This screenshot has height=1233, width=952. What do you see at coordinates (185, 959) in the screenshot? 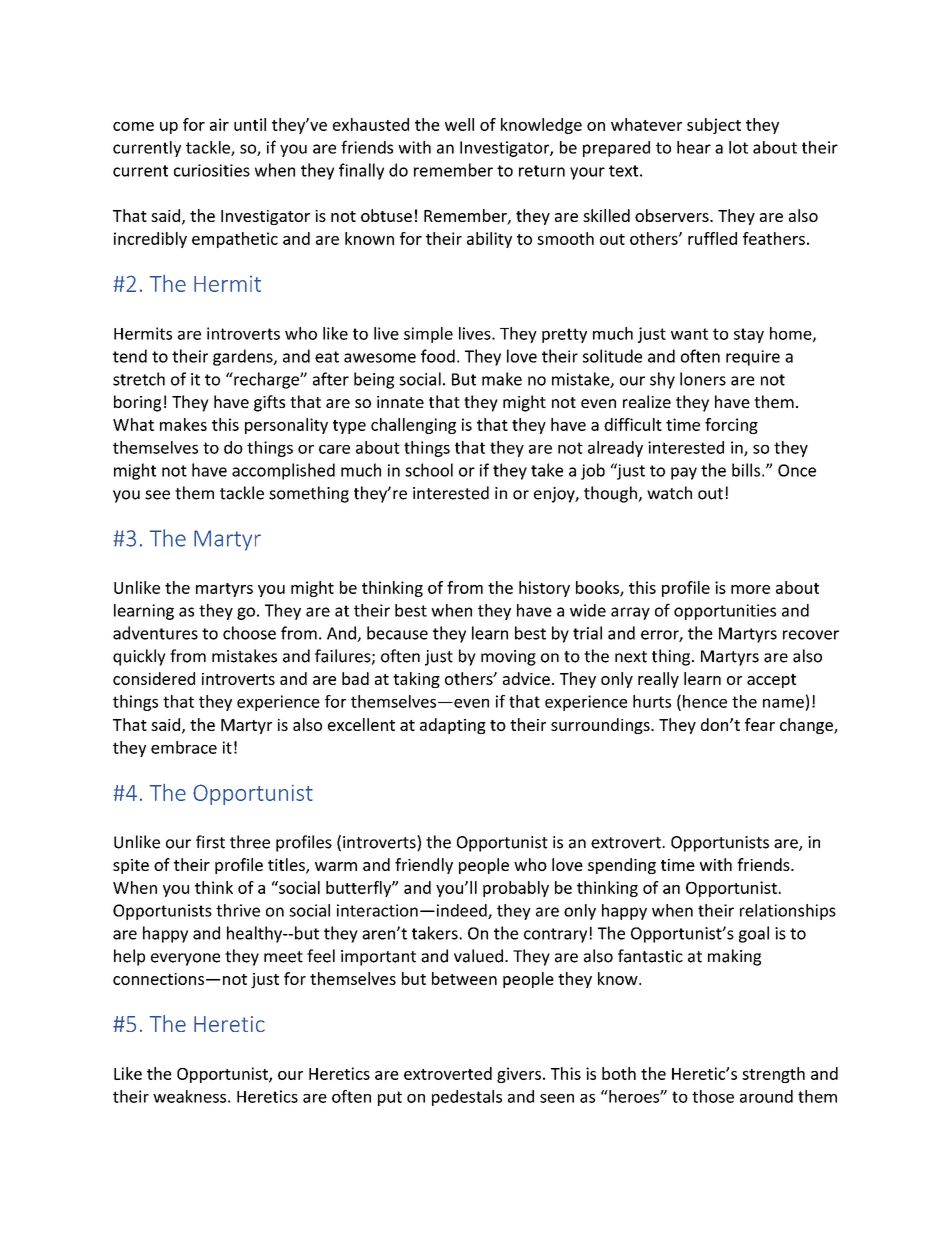
I see `everyone` at bounding box center [185, 959].
